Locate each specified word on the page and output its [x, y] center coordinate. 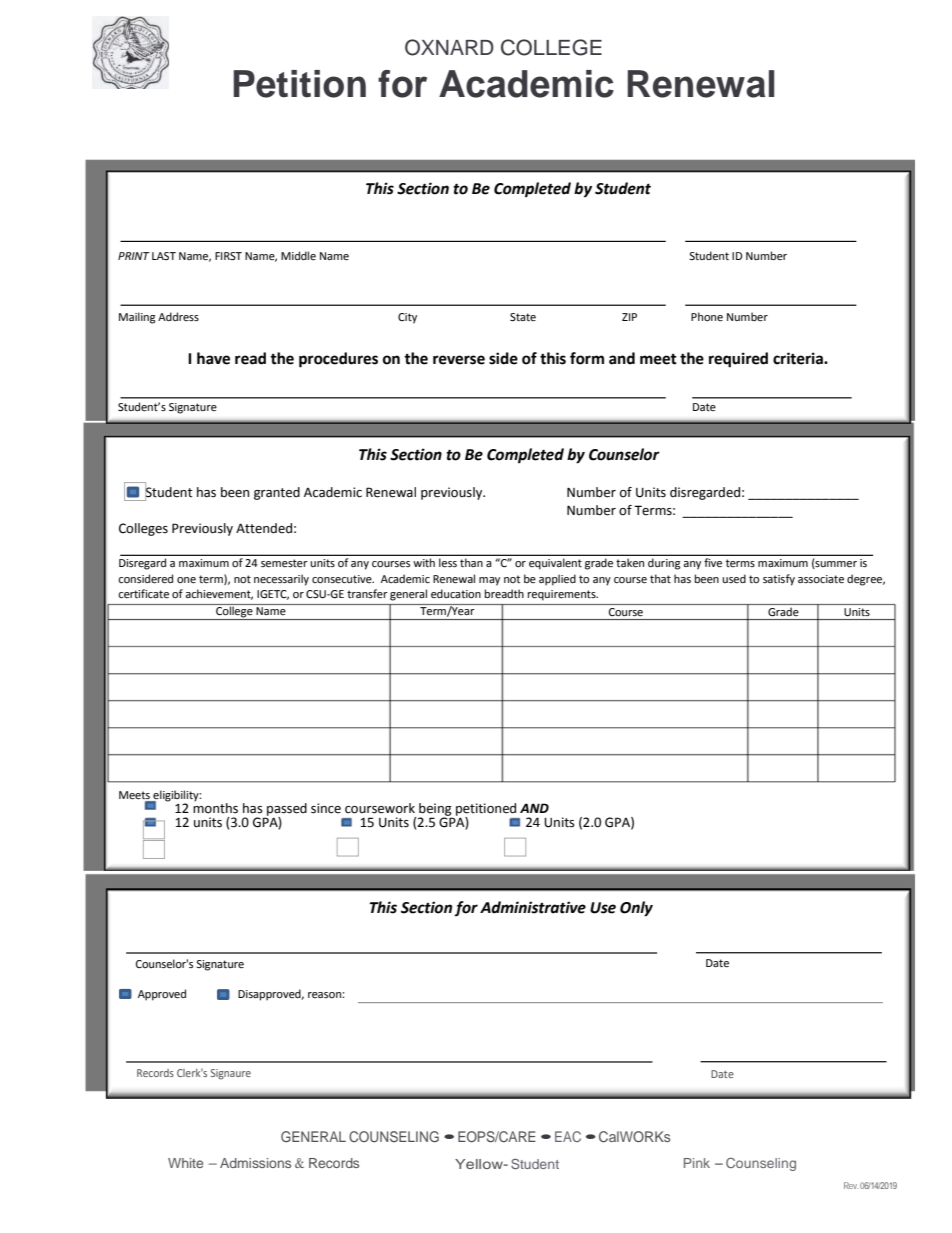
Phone [707, 317]
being [436, 810]
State [523, 317]
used [734, 579]
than [471, 563]
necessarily [281, 580]
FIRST [228, 256]
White [185, 1163]
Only [636, 909]
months [215, 807]
